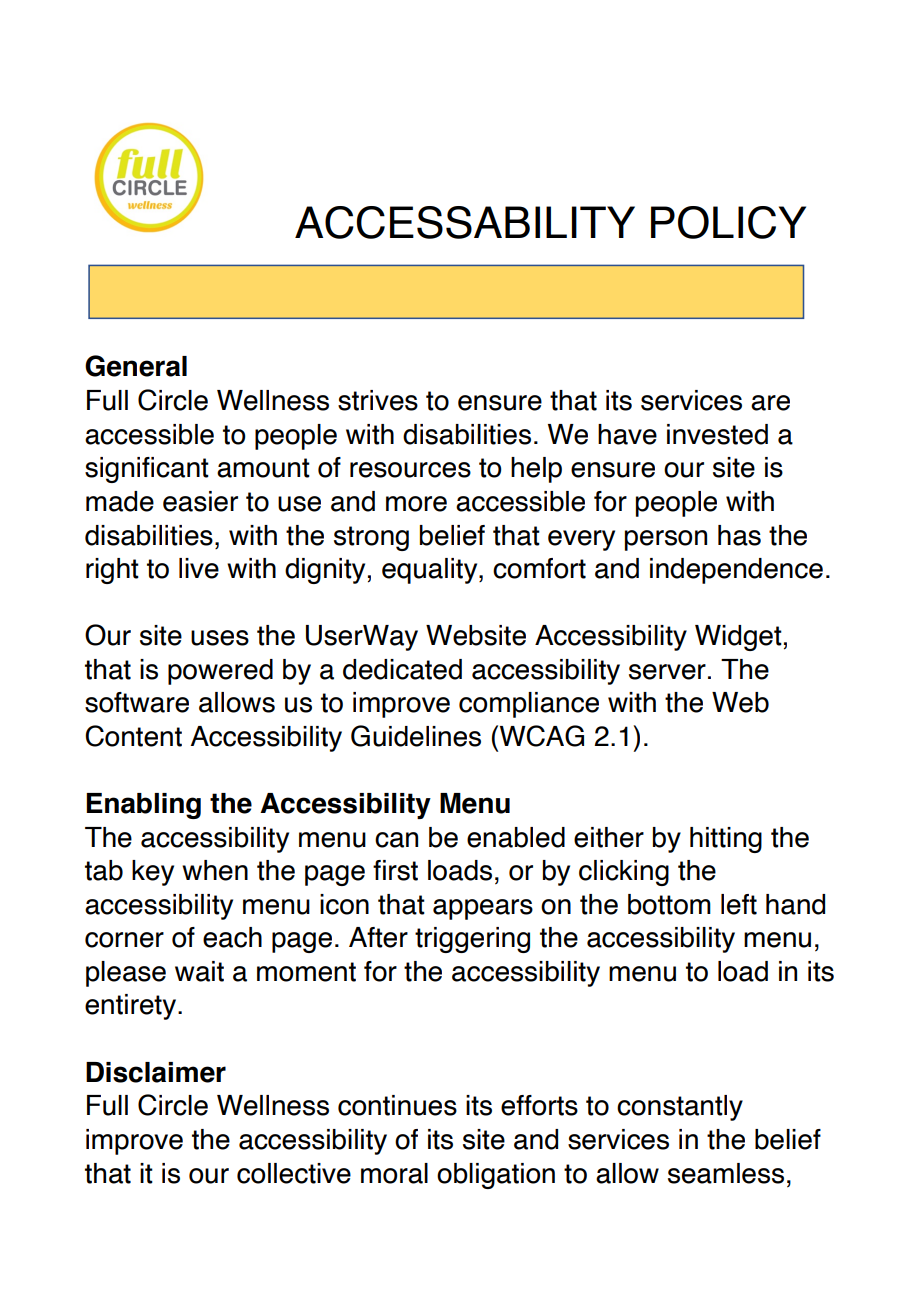 The width and height of the page is (924, 1308). I want to click on Disclaimer, so click(156, 1072).
